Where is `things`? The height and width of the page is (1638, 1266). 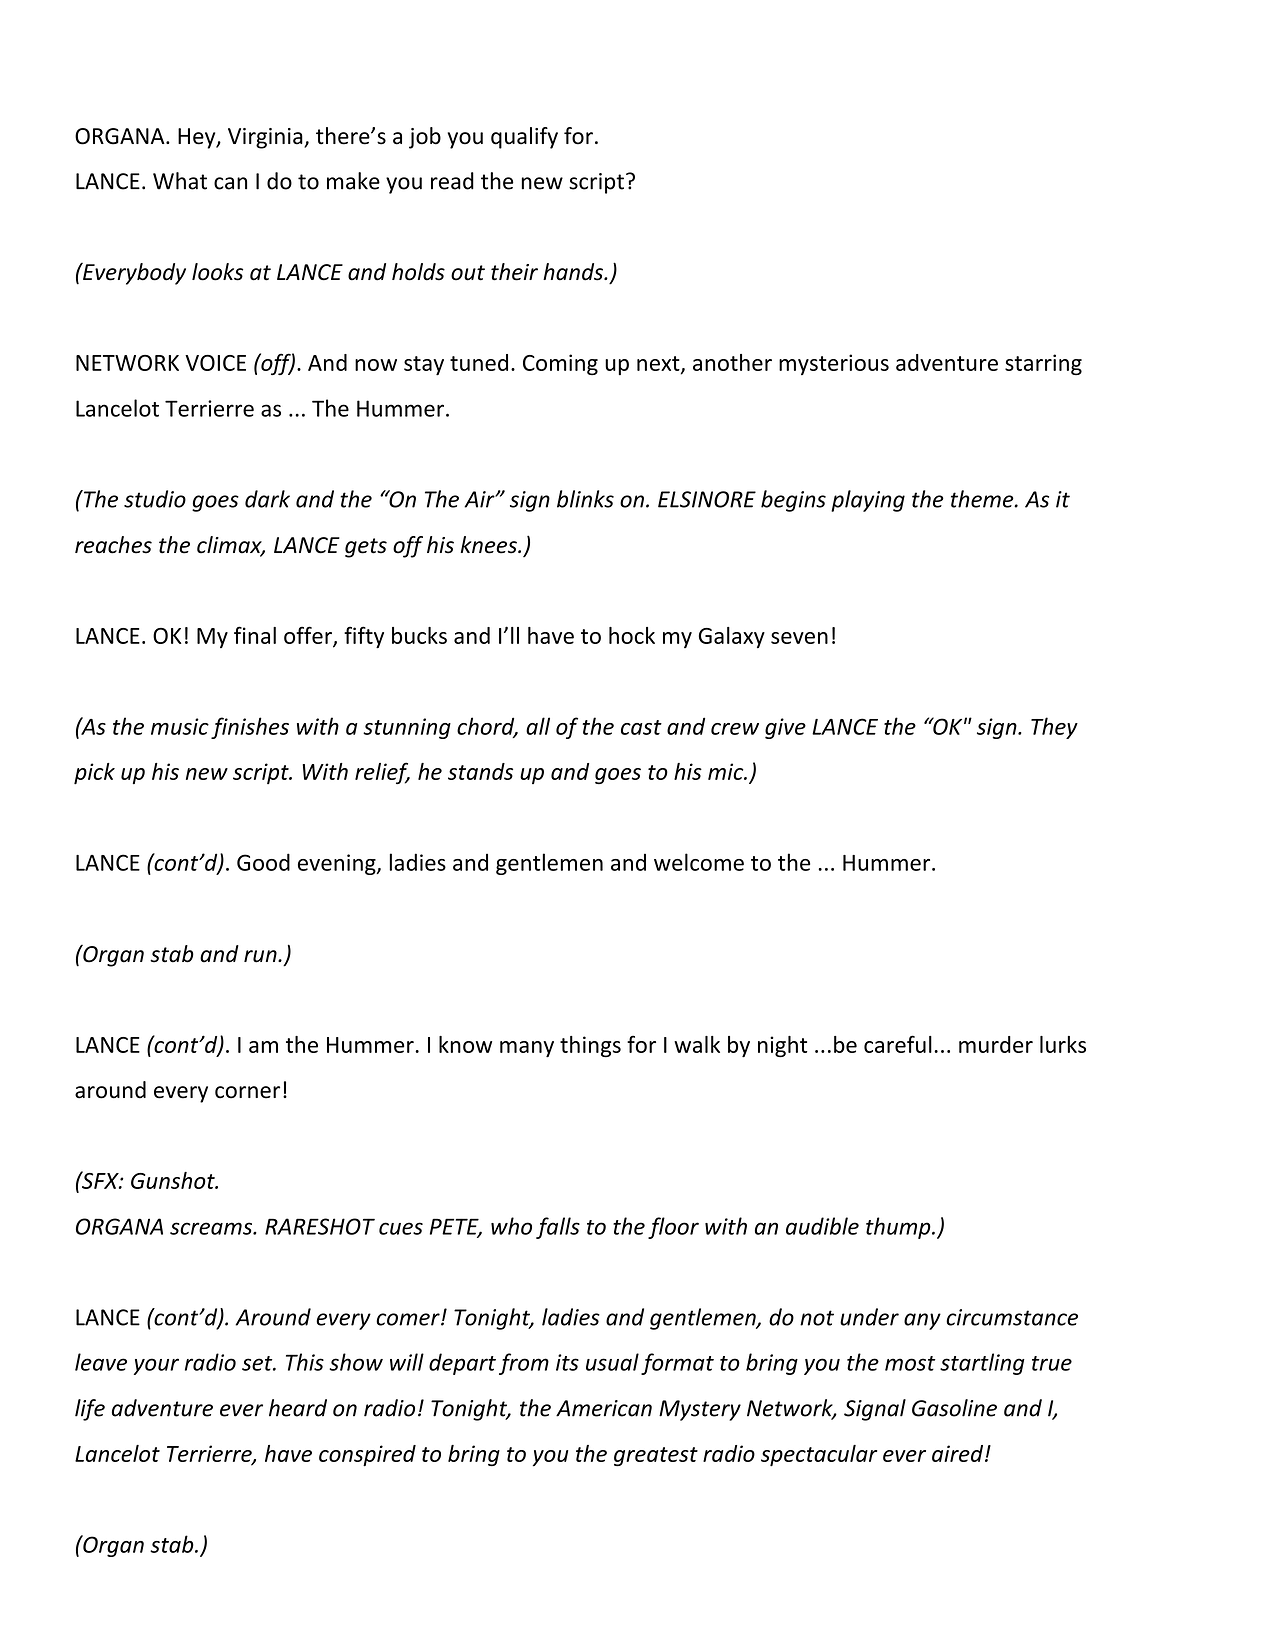 things is located at coordinates (590, 1046).
